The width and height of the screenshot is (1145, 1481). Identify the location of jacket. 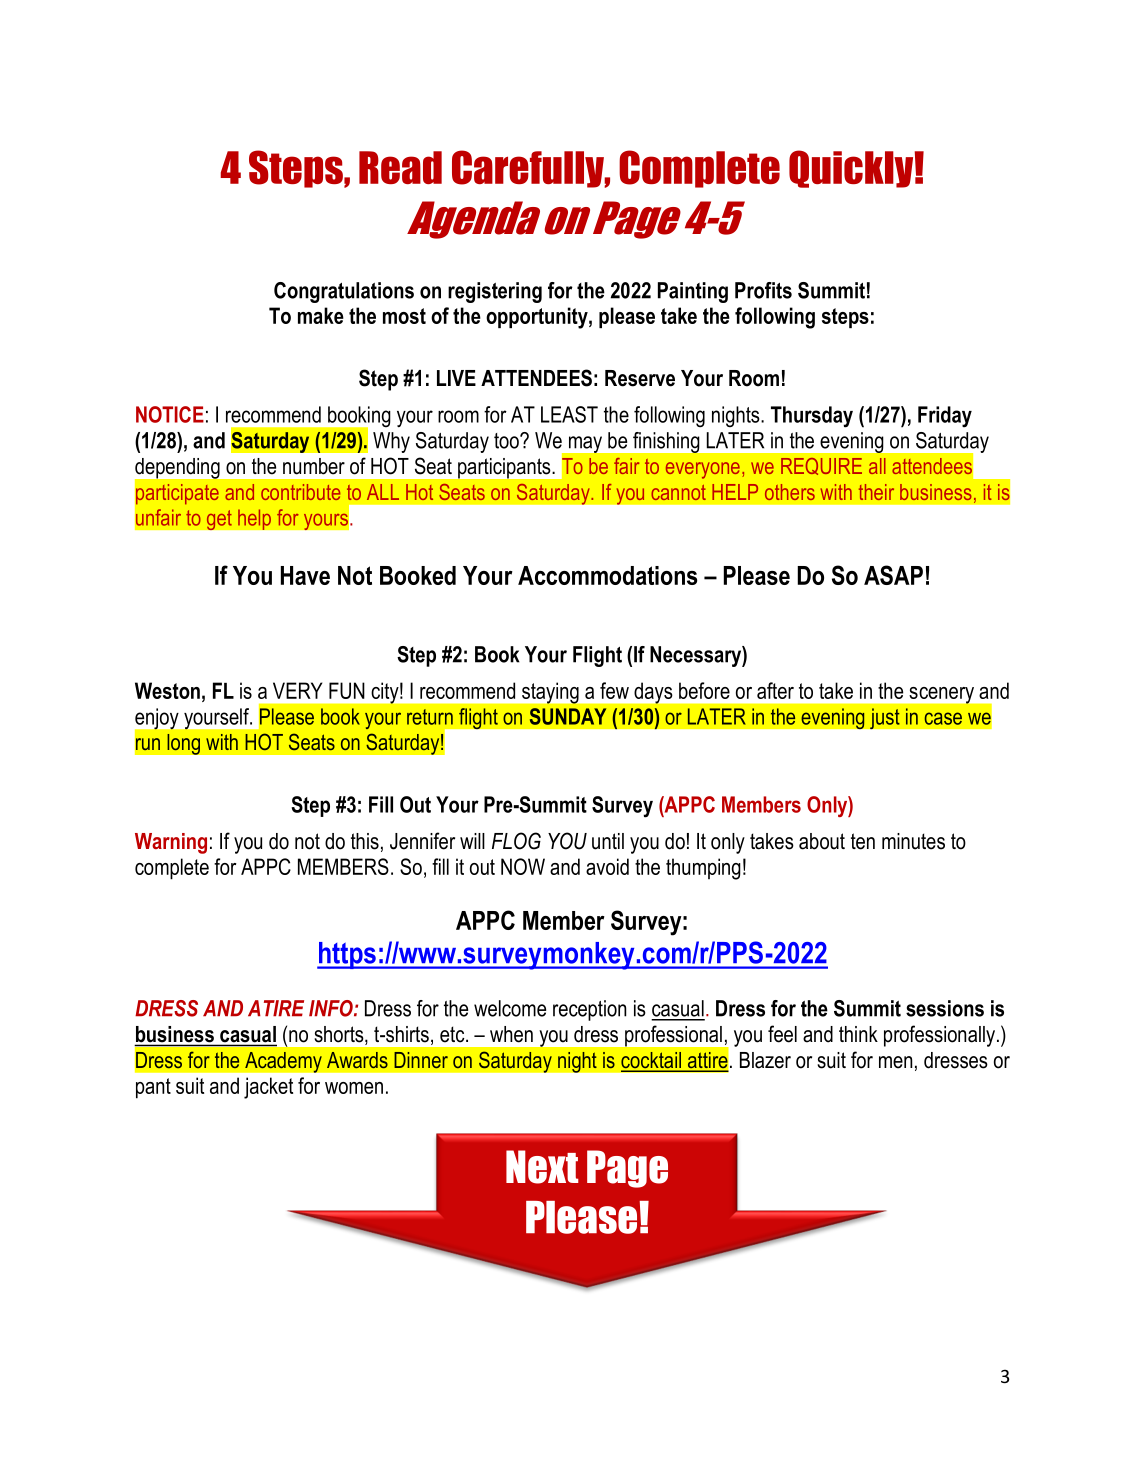
(268, 1088).
